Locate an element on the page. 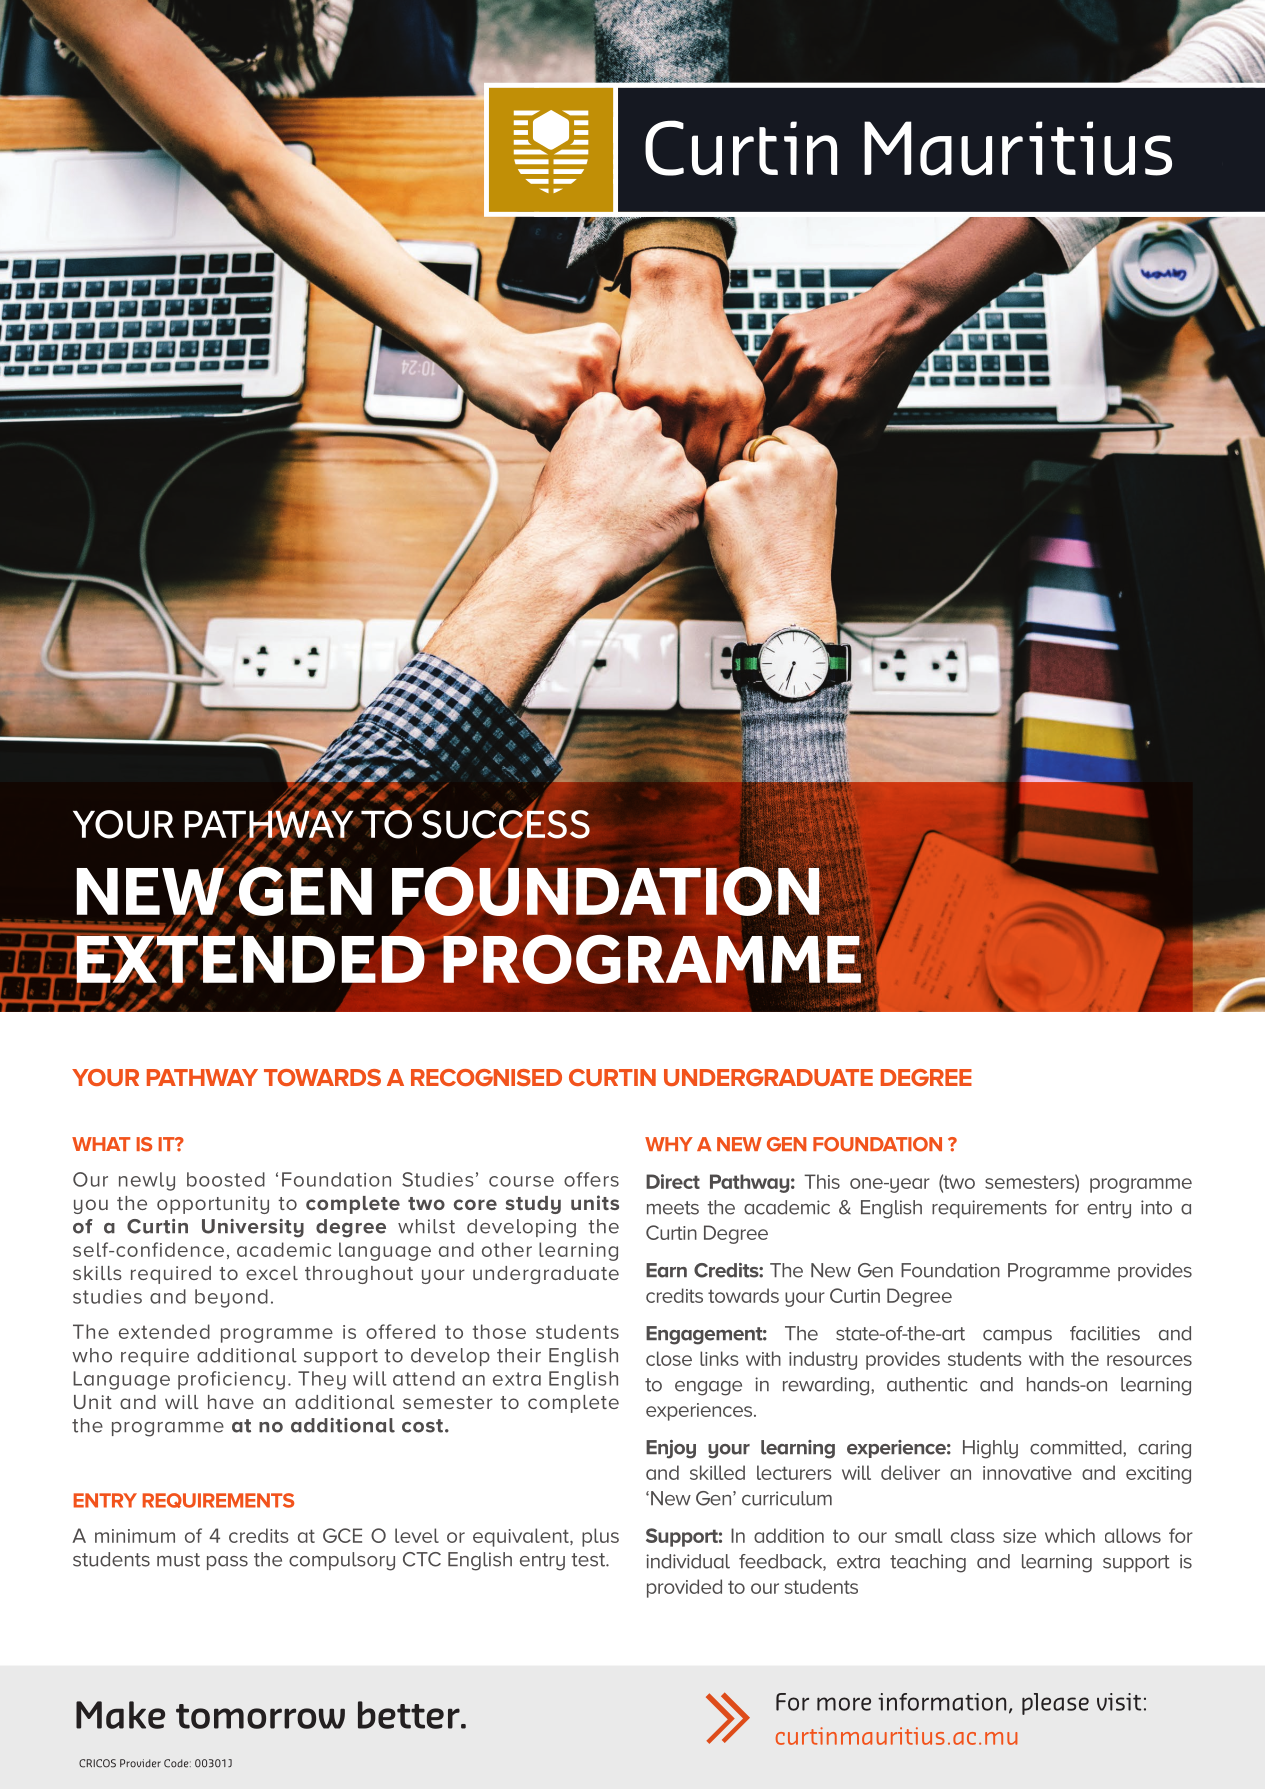 This image has width=1265, height=1789. SUCCESS is located at coordinates (504, 824).
